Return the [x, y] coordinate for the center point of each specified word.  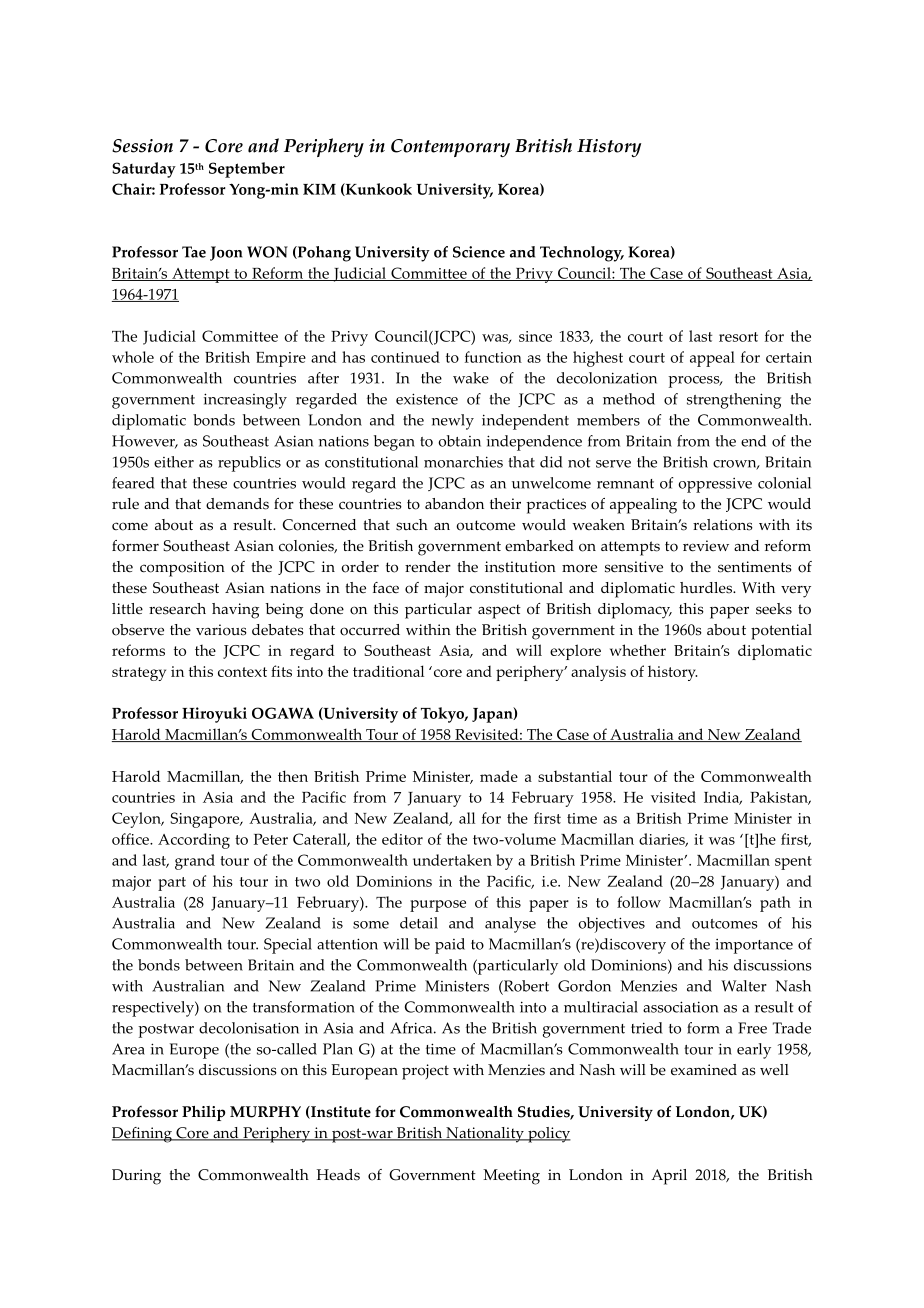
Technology [582, 254]
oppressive [715, 485]
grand [195, 862]
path [775, 904]
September [247, 170]
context [242, 672]
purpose [438, 906]
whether [638, 650]
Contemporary [450, 148]
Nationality [485, 1135]
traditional [388, 671]
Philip [204, 1113]
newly [453, 422]
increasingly [245, 401]
